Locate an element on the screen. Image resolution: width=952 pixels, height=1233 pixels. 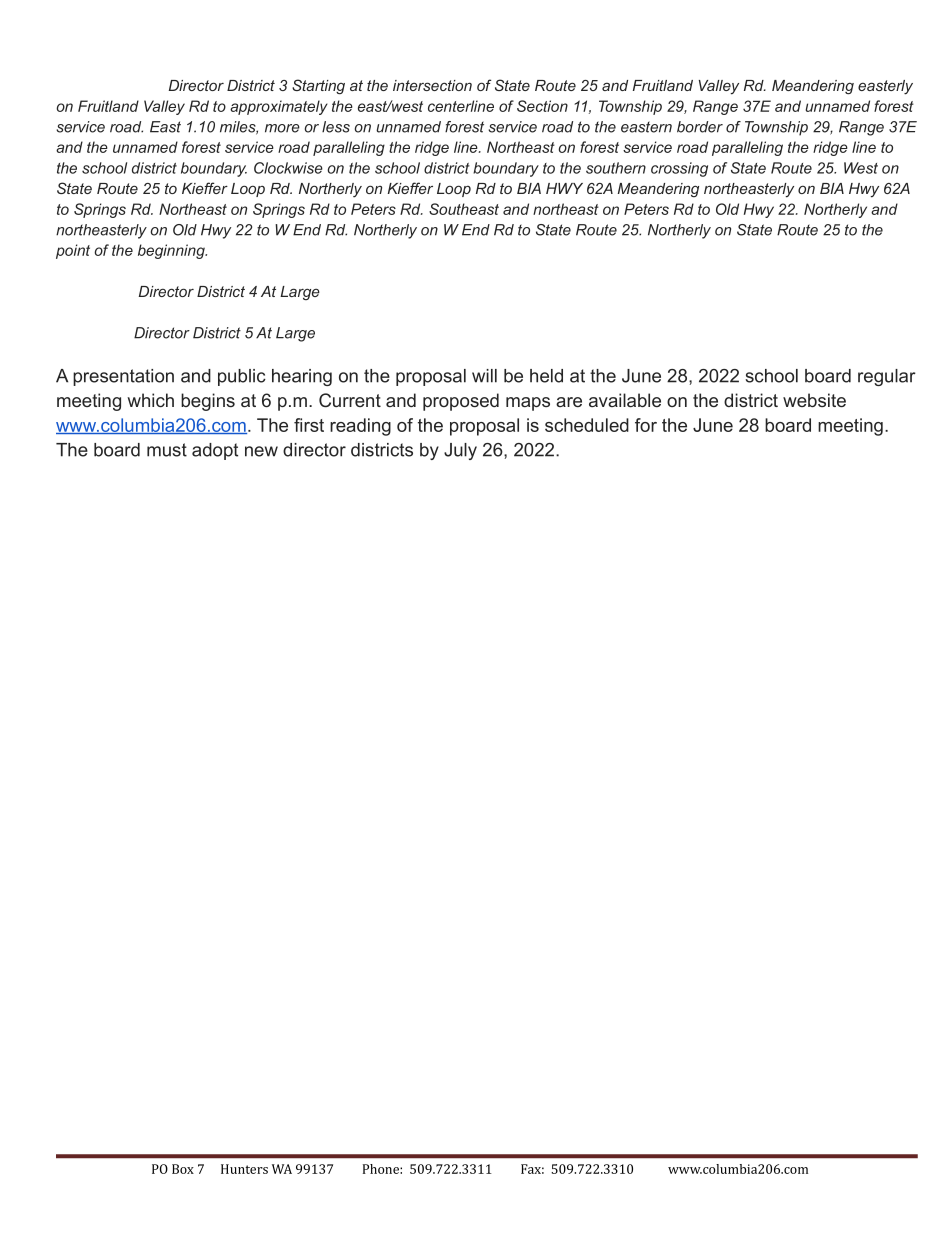
less is located at coordinates (336, 127).
